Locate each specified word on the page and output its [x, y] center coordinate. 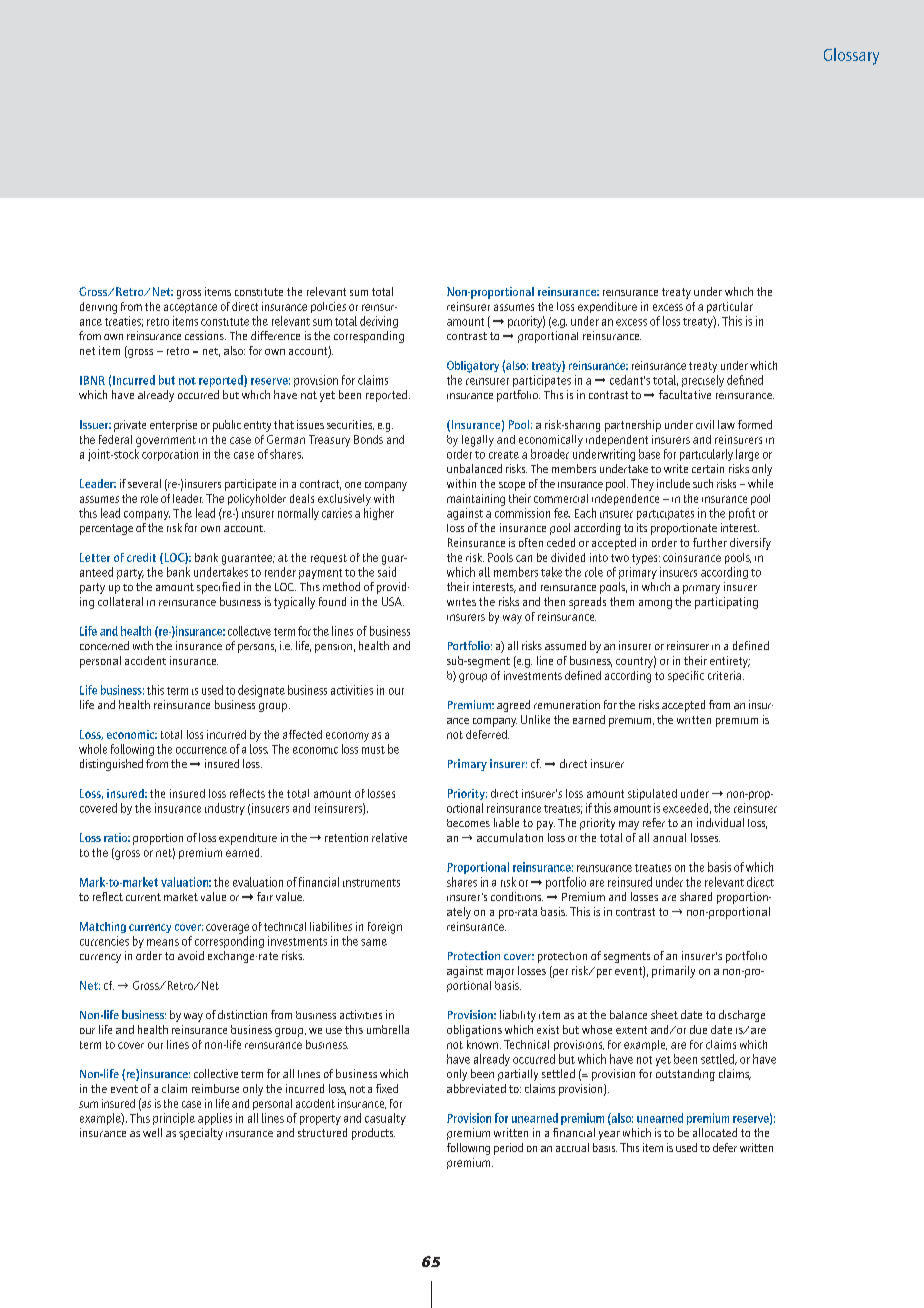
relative [389, 837]
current [143, 897]
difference [275, 335]
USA [393, 601]
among [655, 604]
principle [174, 1119]
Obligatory [473, 367]
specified [218, 588]
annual [669, 837]
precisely [703, 381]
